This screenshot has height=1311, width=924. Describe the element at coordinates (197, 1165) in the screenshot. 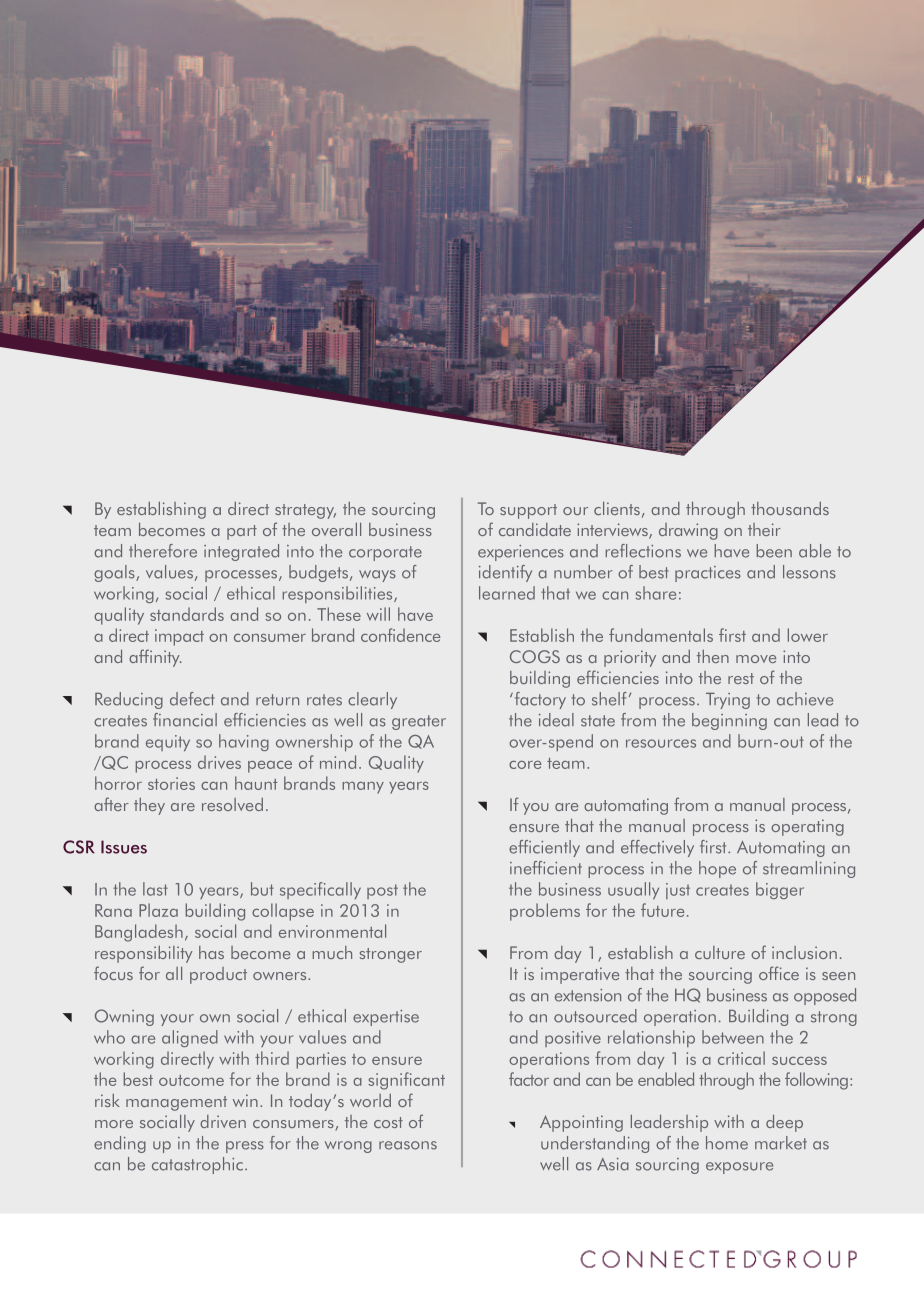

I see `catastrophic` at that location.
